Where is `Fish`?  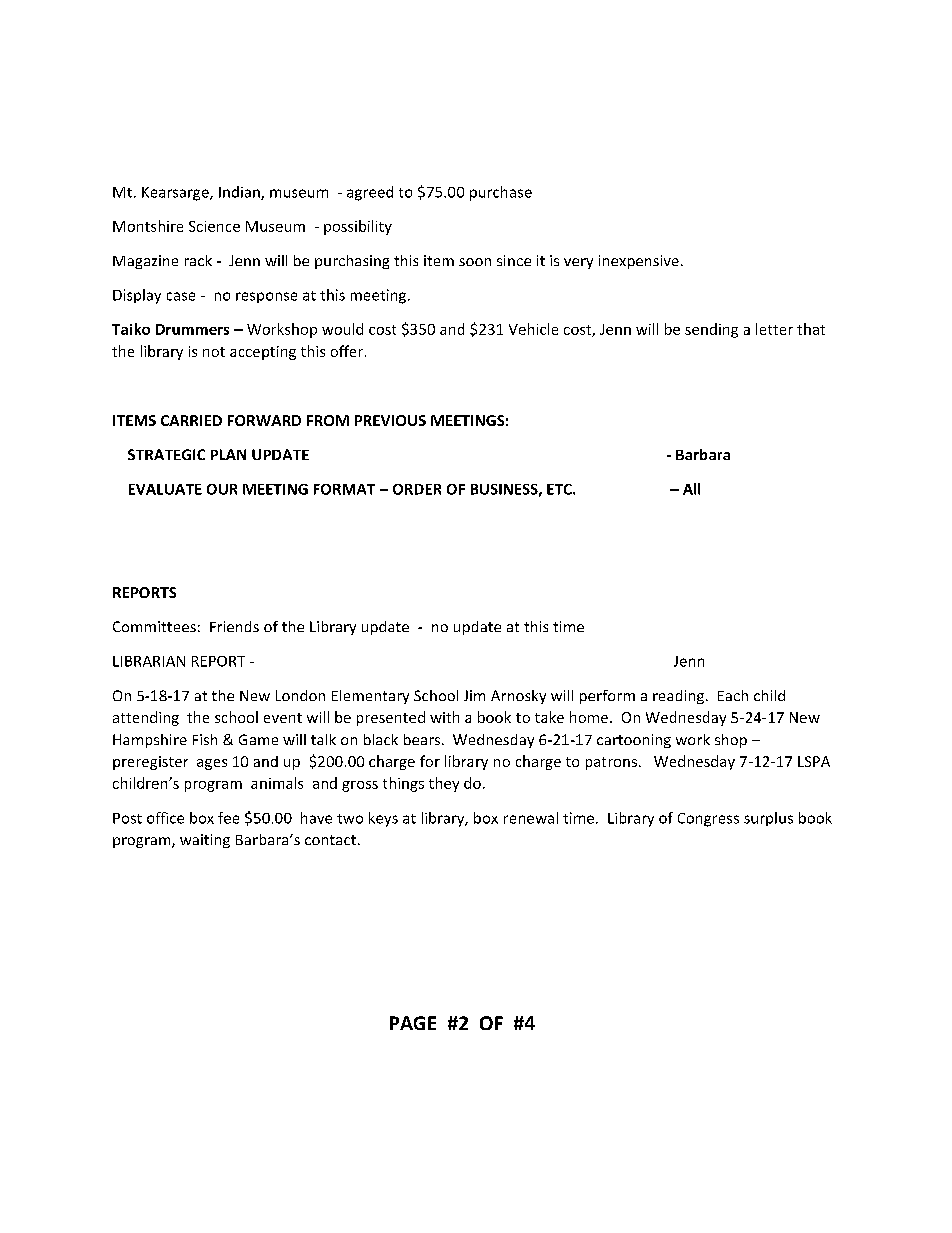
Fish is located at coordinates (205, 739).
